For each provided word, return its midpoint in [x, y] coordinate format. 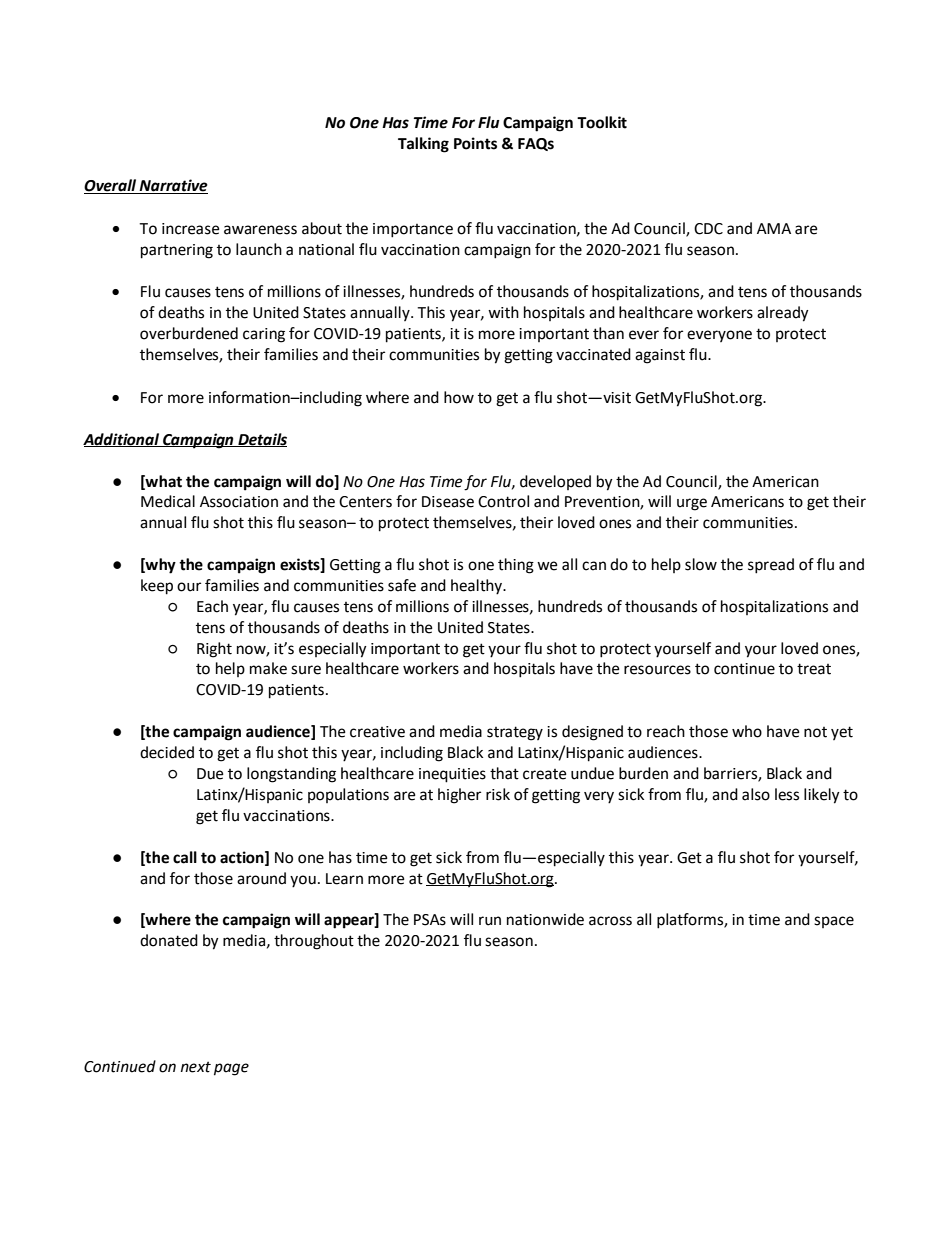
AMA [774, 228]
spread [771, 566]
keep [157, 587]
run [490, 921]
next [196, 1067]
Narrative [173, 186]
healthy [478, 587]
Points [475, 143]
